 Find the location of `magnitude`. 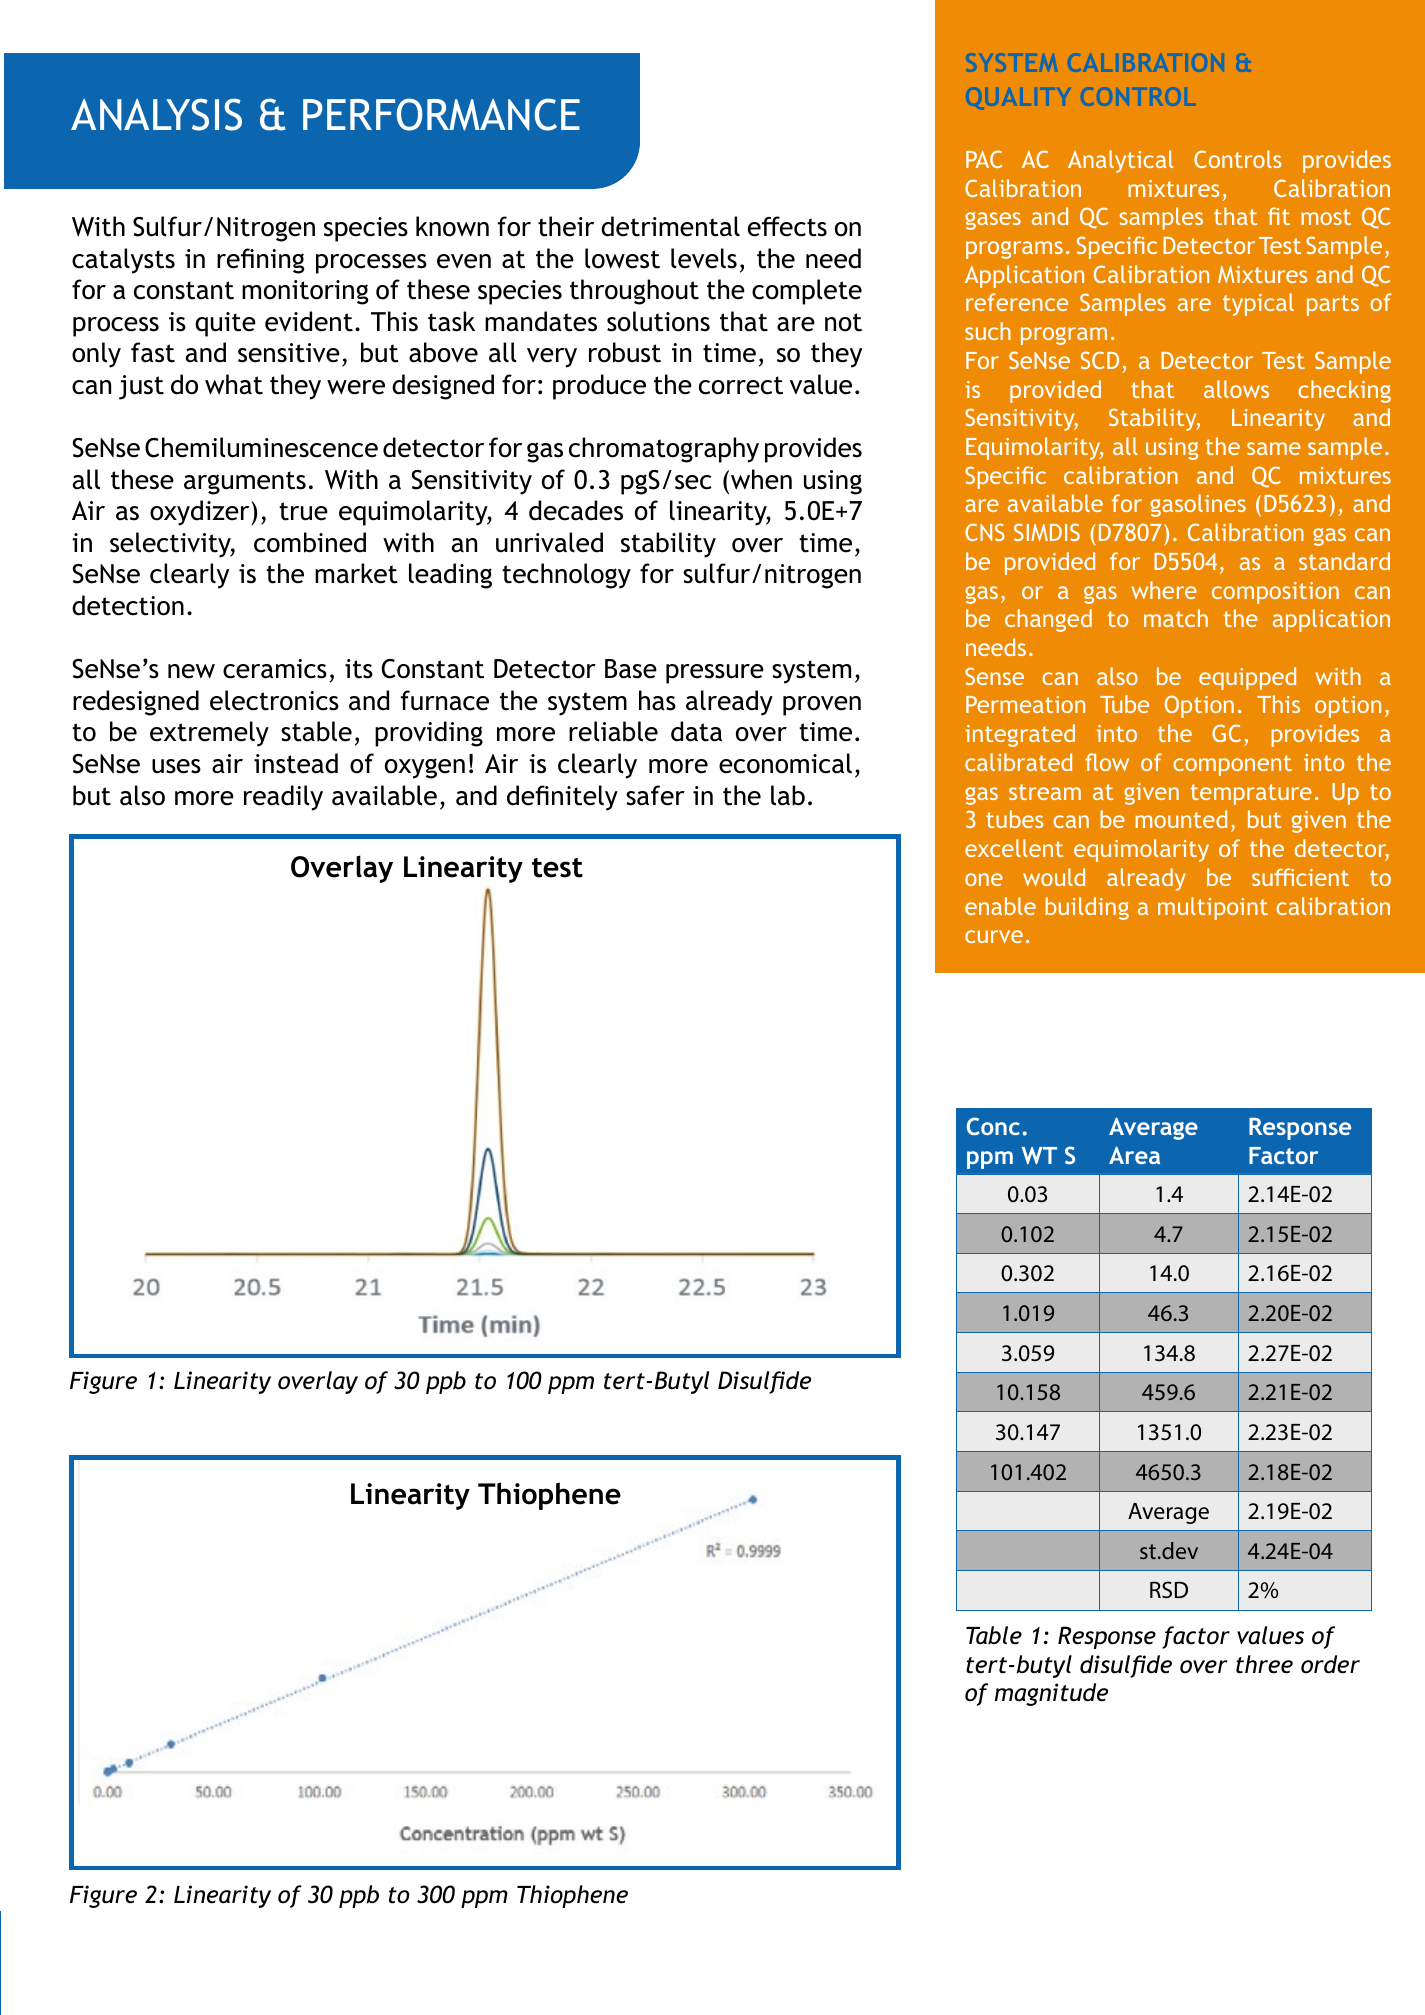

magnitude is located at coordinates (1051, 1694).
